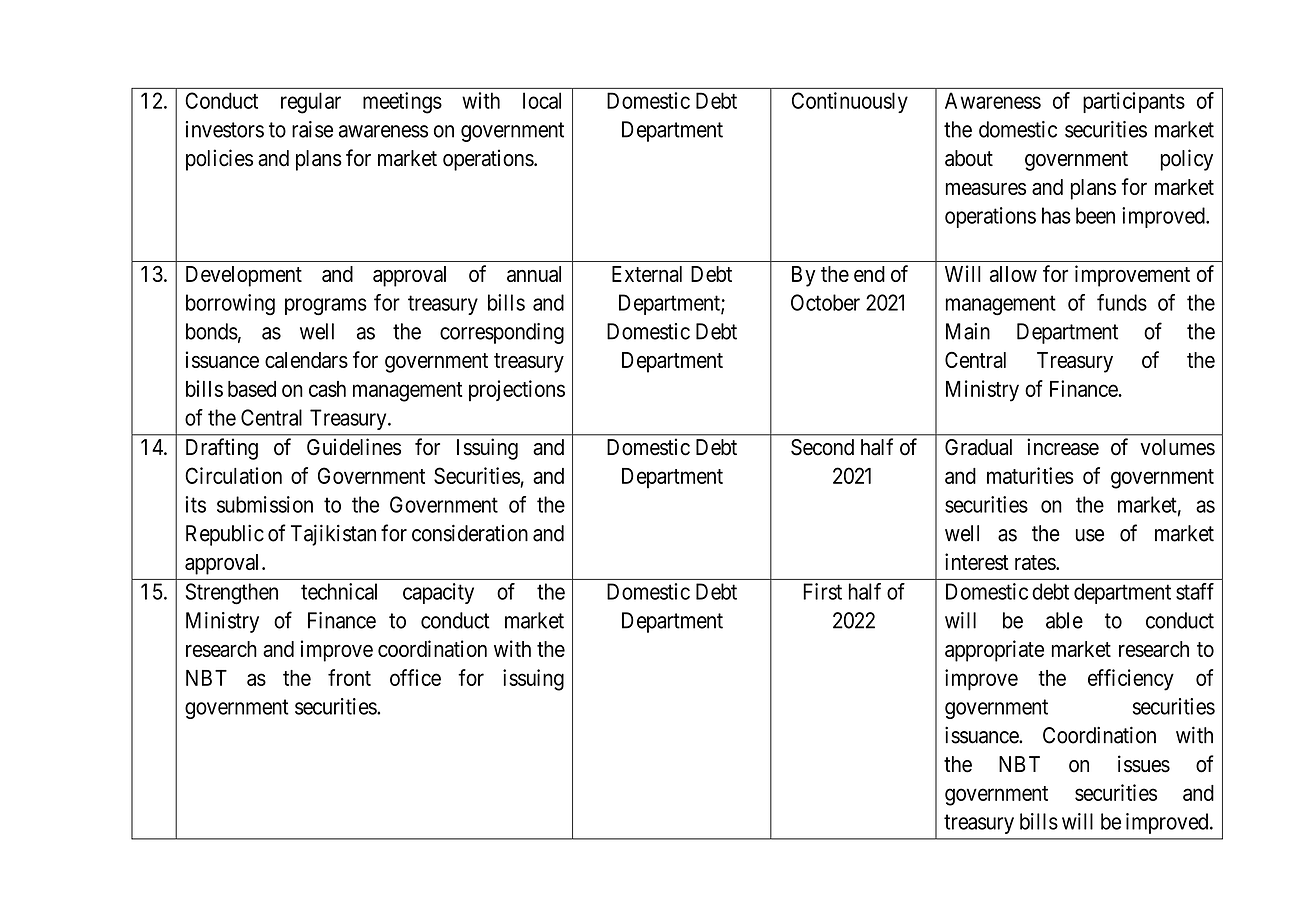  What do you see at coordinates (326, 307) in the page?
I see `programs` at bounding box center [326, 307].
